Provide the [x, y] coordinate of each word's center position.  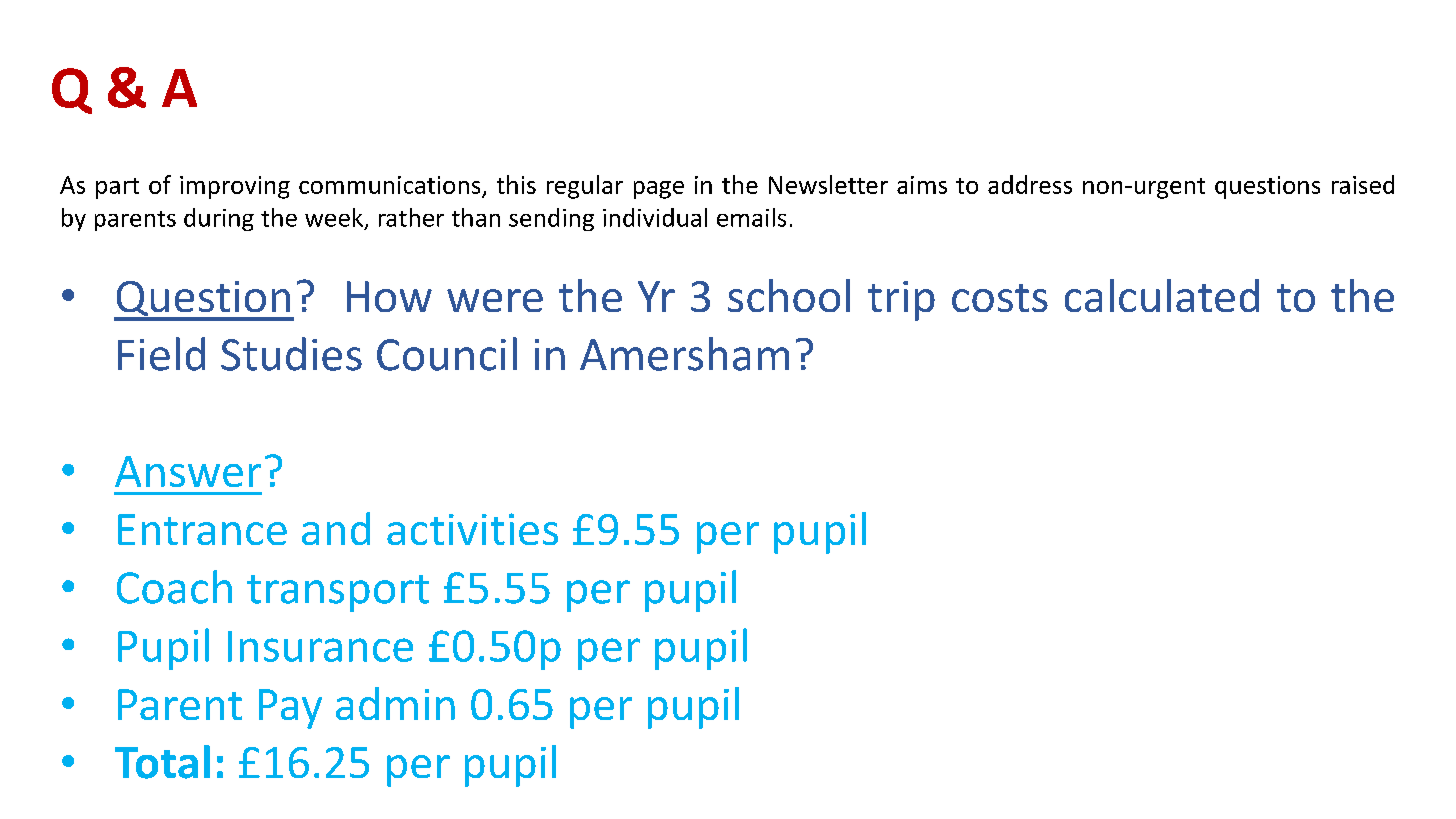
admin [395, 703]
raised [1363, 184]
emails [751, 217]
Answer [188, 471]
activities [472, 529]
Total [162, 762]
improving [235, 187]
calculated [1162, 295]
